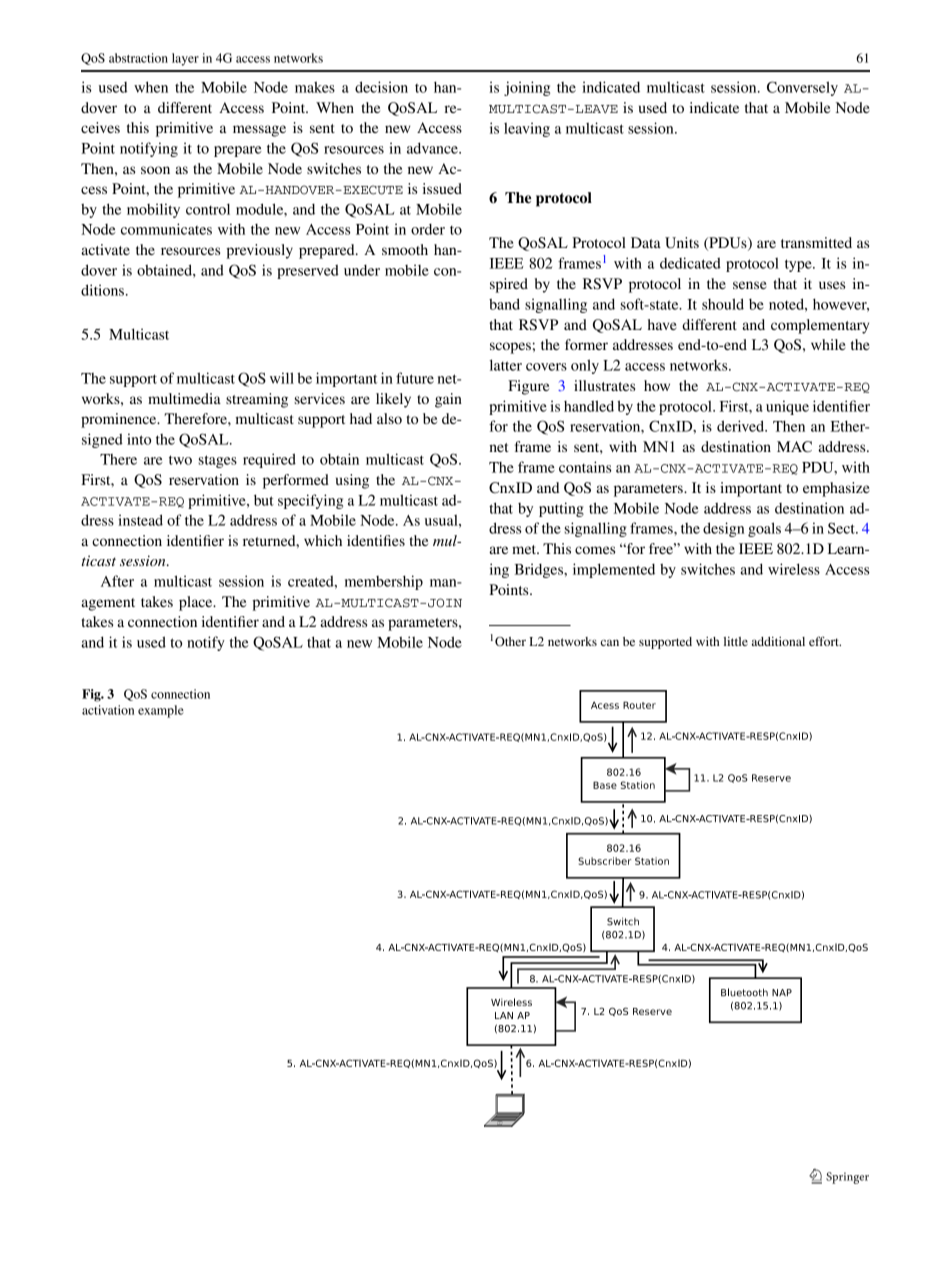  Describe the element at coordinates (448, 400) in the screenshot. I see `gain` at that location.
